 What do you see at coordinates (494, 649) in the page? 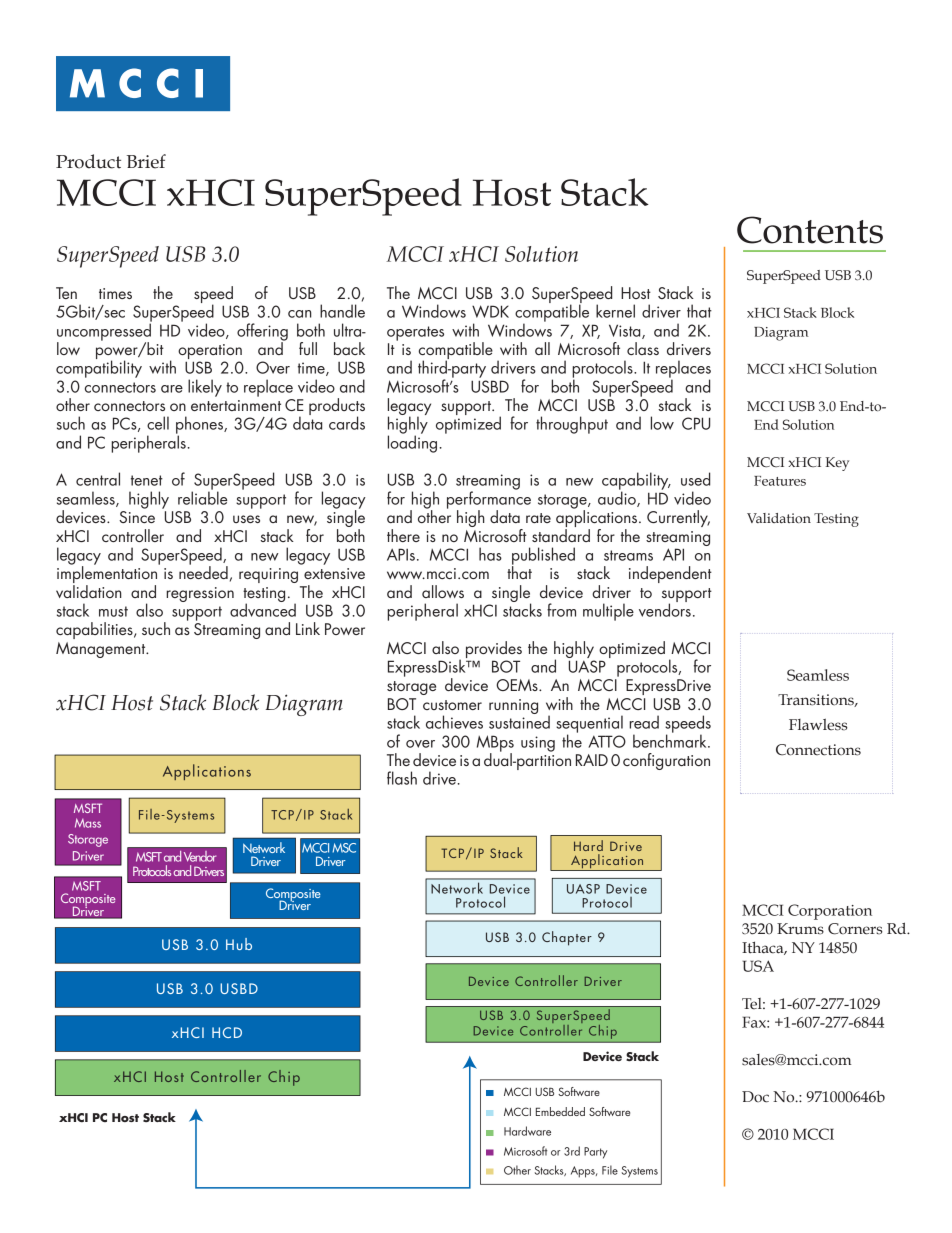
I see `provides` at bounding box center [494, 649].
